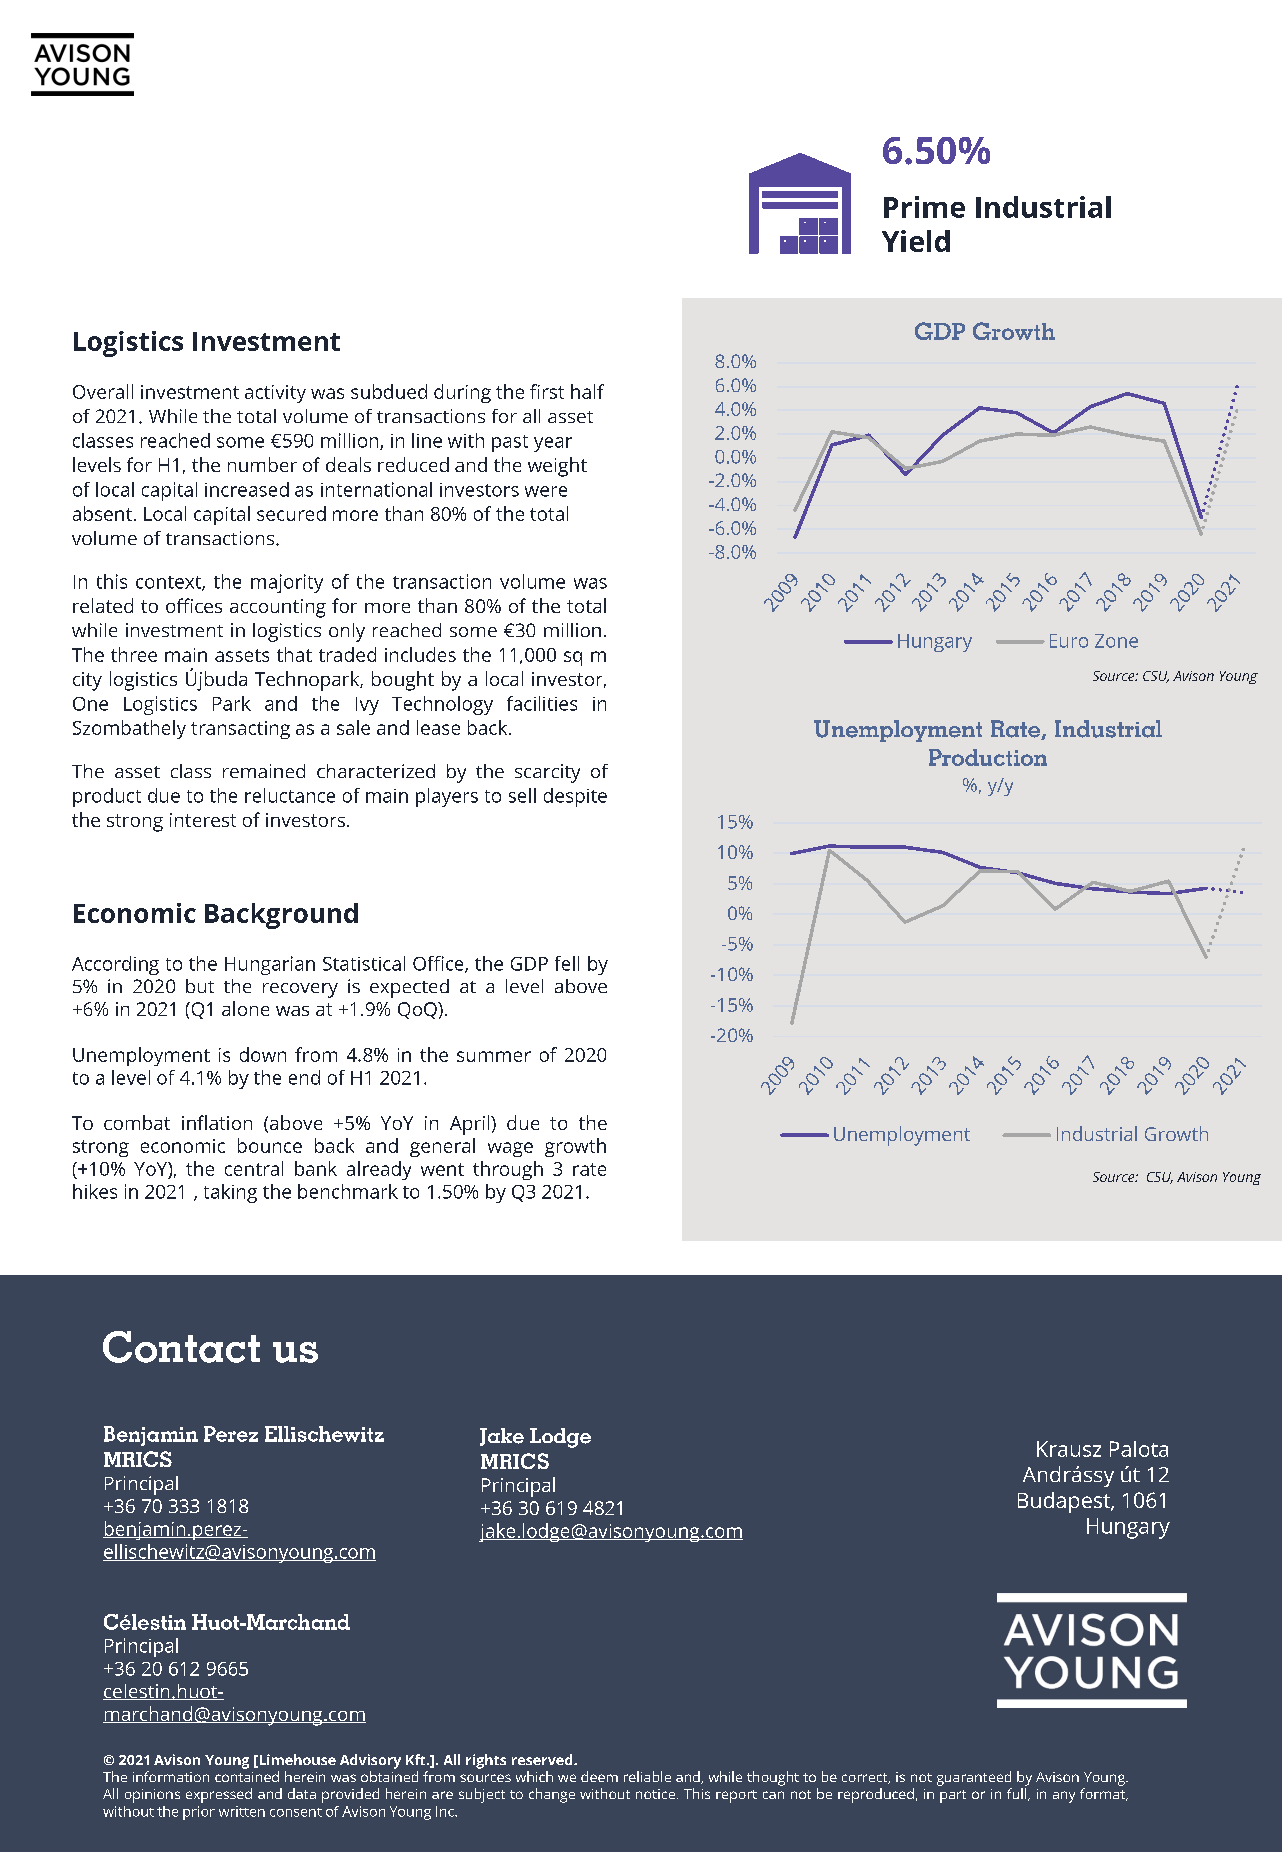 Image resolution: width=1282 pixels, height=1852 pixels. Describe the element at coordinates (508, 1170) in the page. I see `through` at that location.
